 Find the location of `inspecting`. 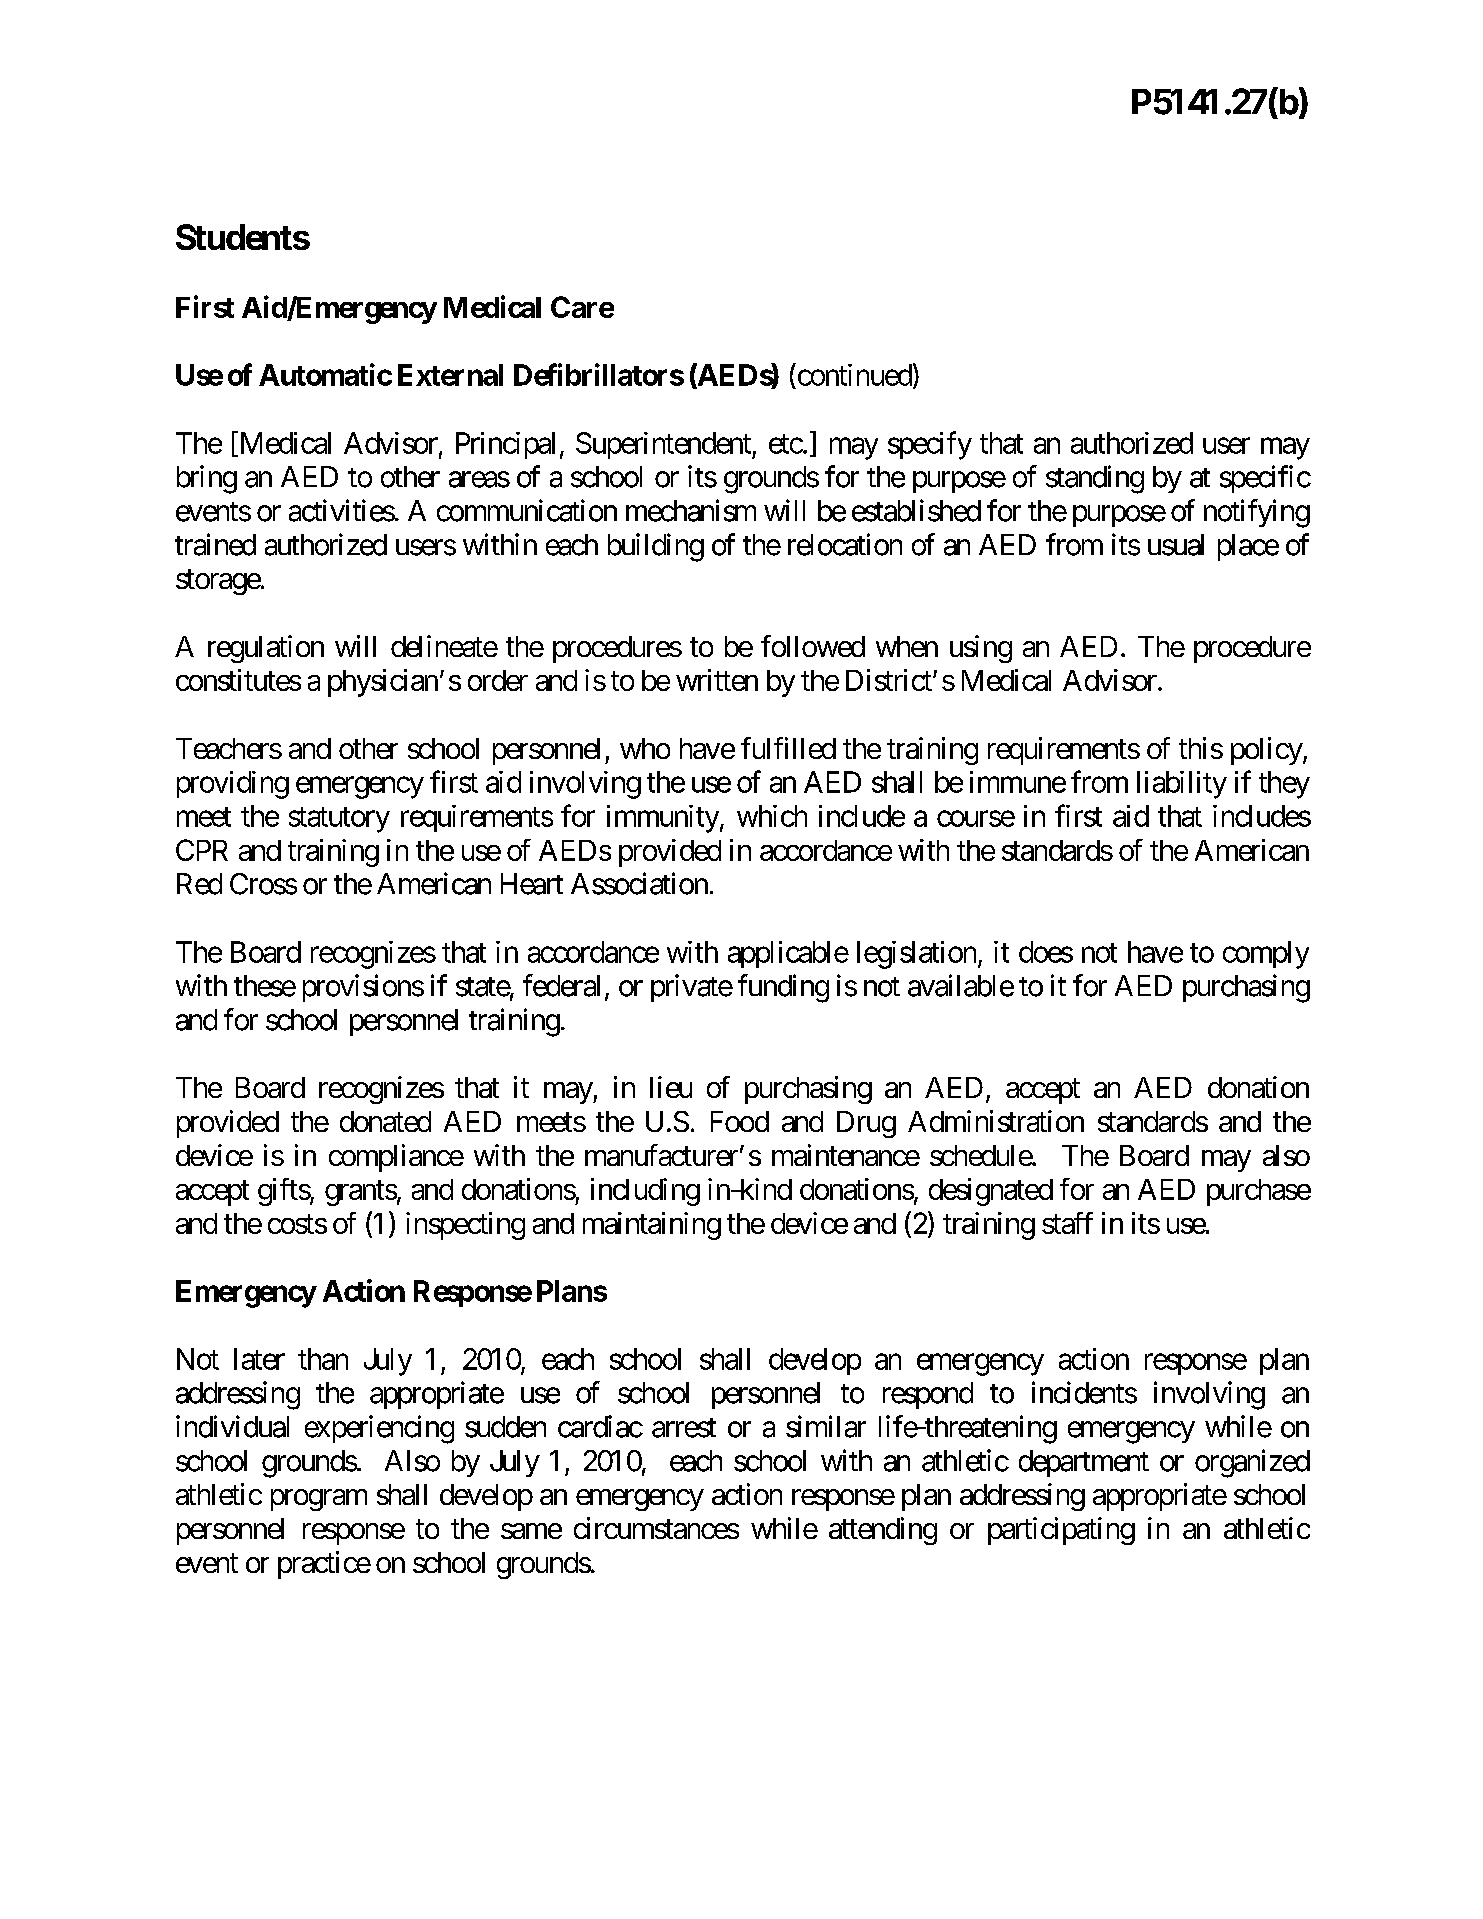

inspecting is located at coordinates (465, 1226).
